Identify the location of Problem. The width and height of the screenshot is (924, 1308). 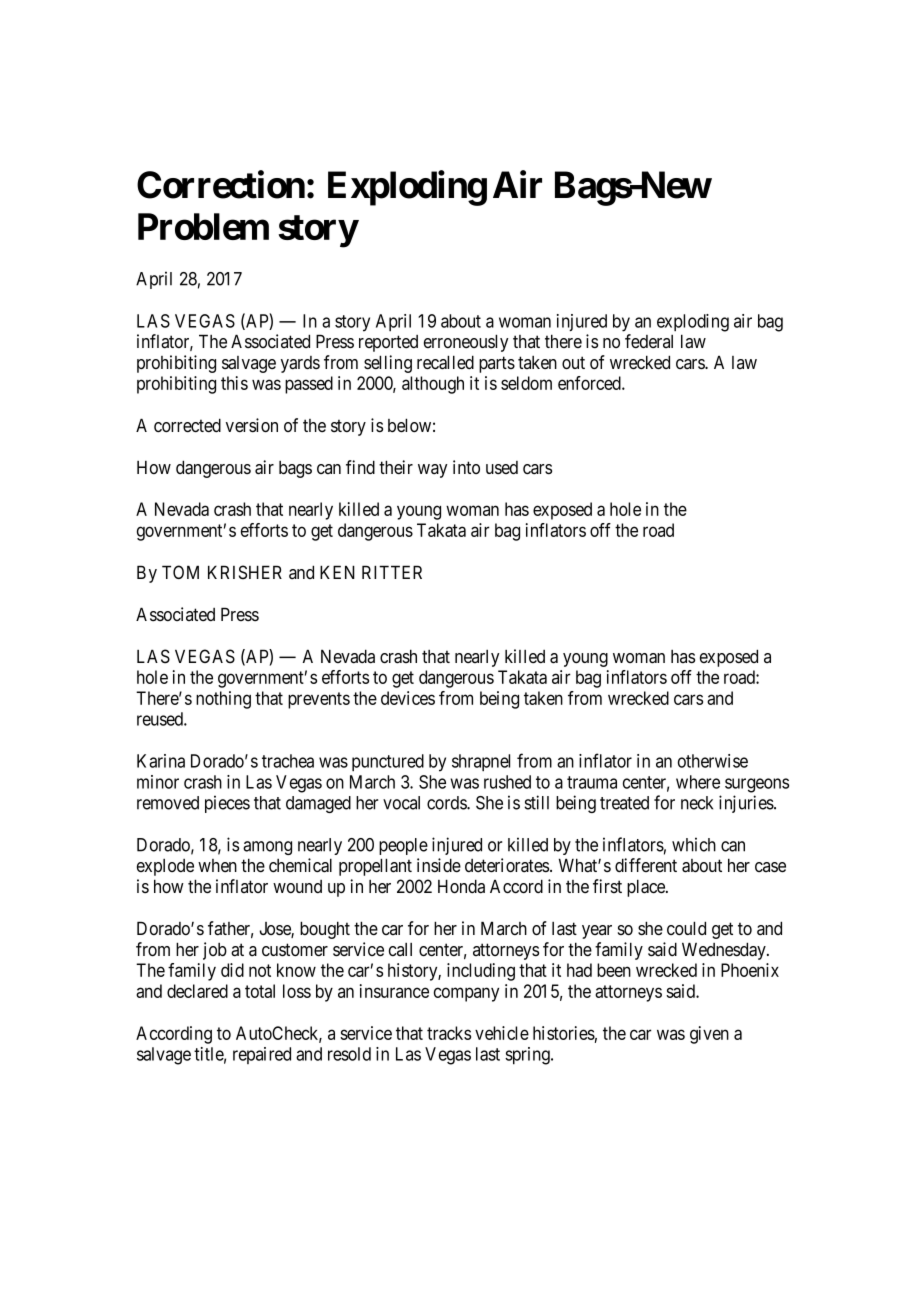
(203, 226).
